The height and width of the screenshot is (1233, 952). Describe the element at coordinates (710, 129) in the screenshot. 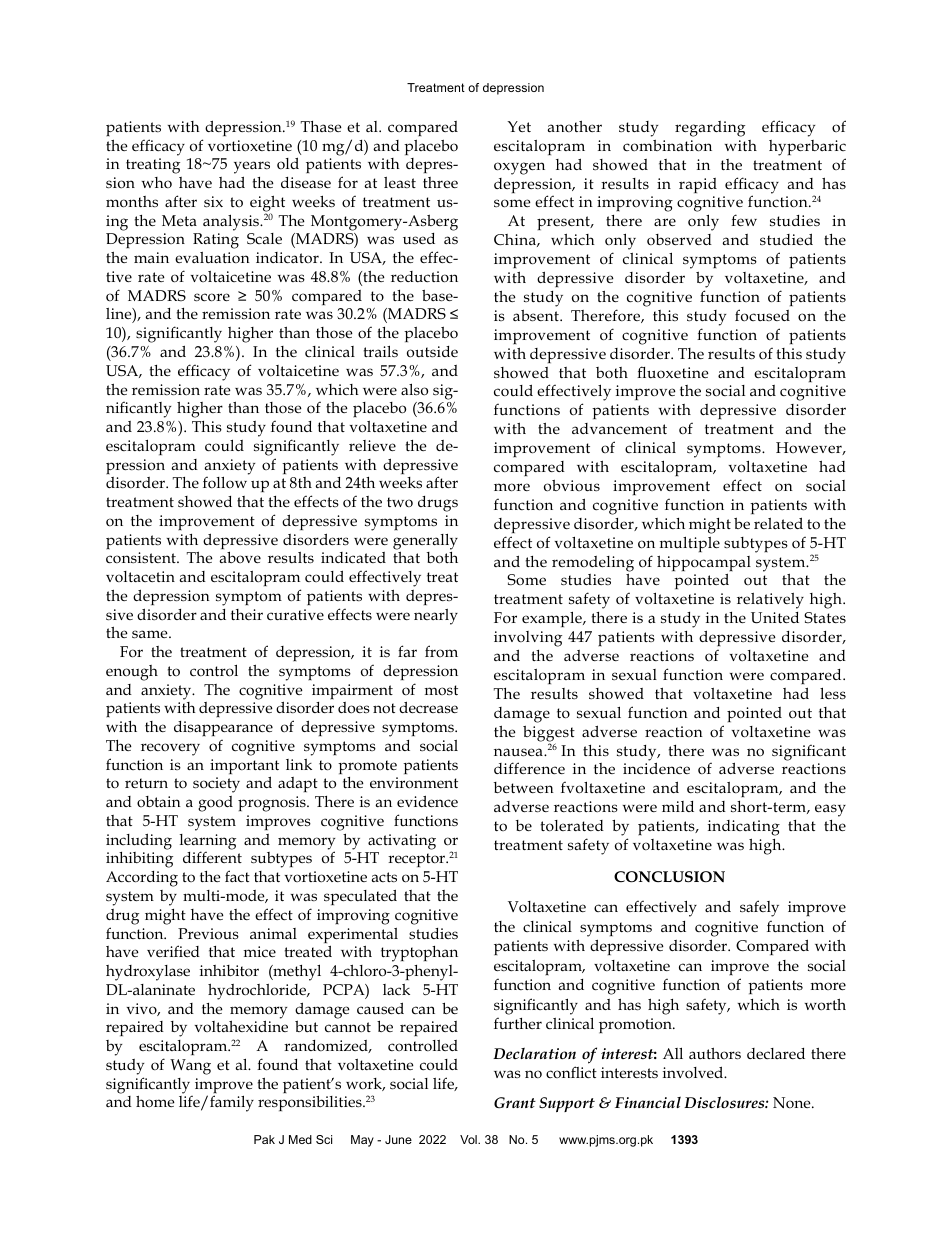

I see `regarding` at that location.
